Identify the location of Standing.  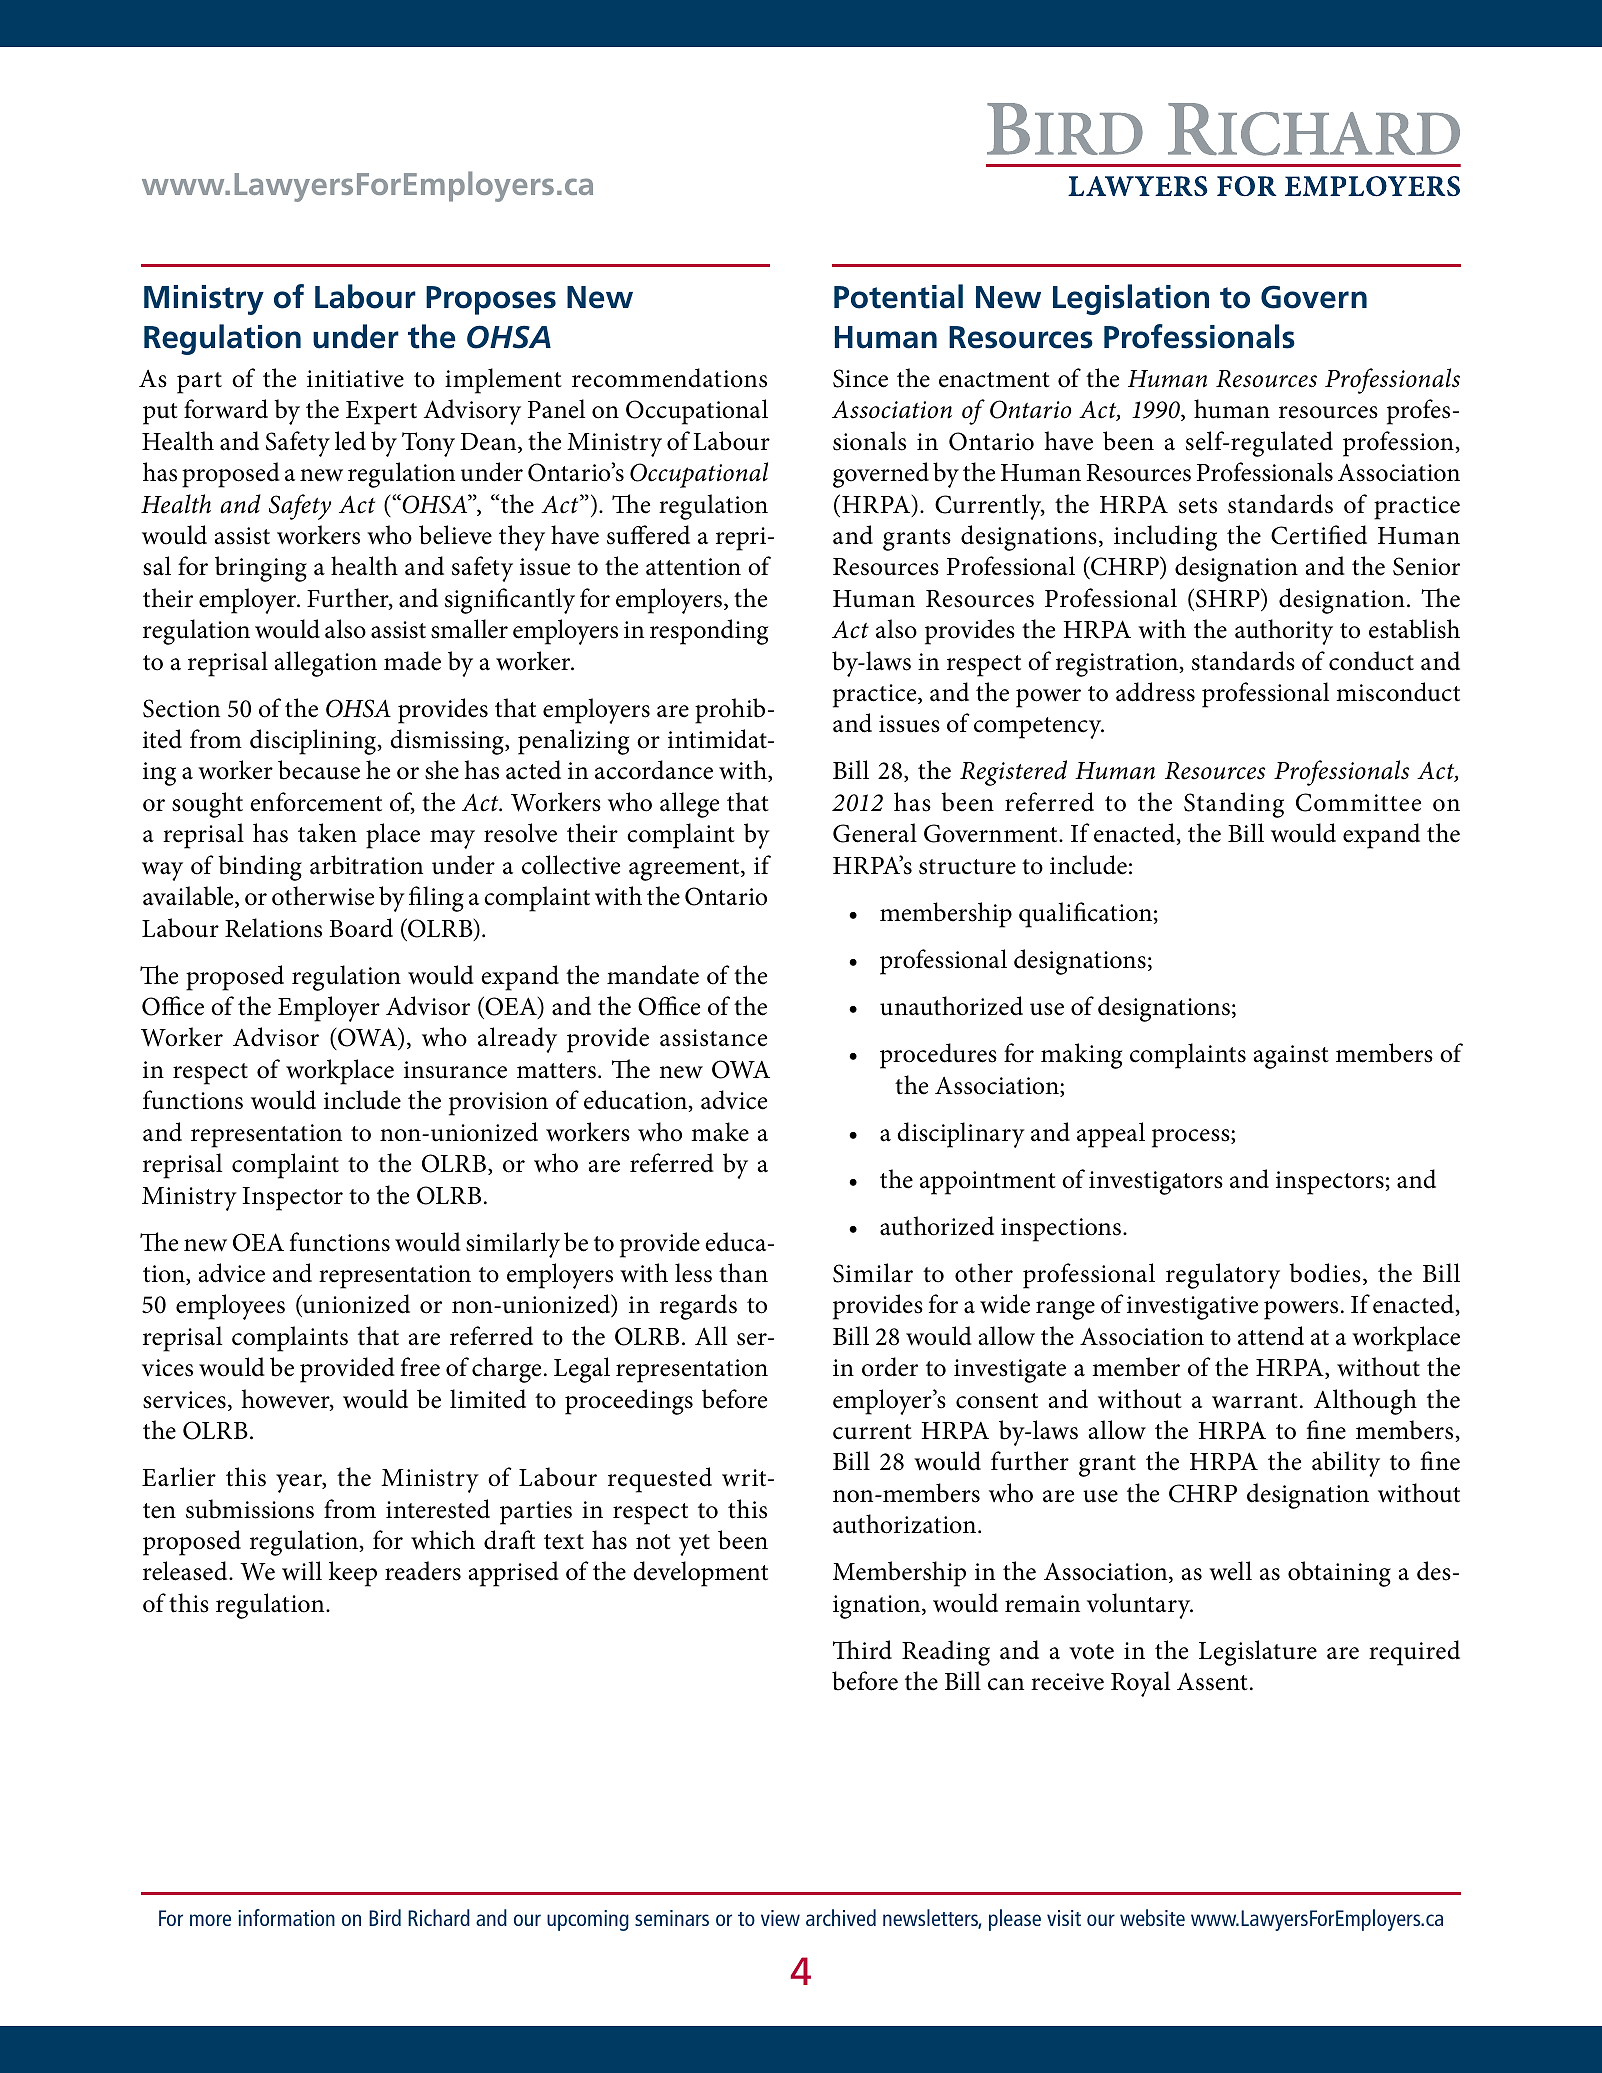
(1234, 805).
